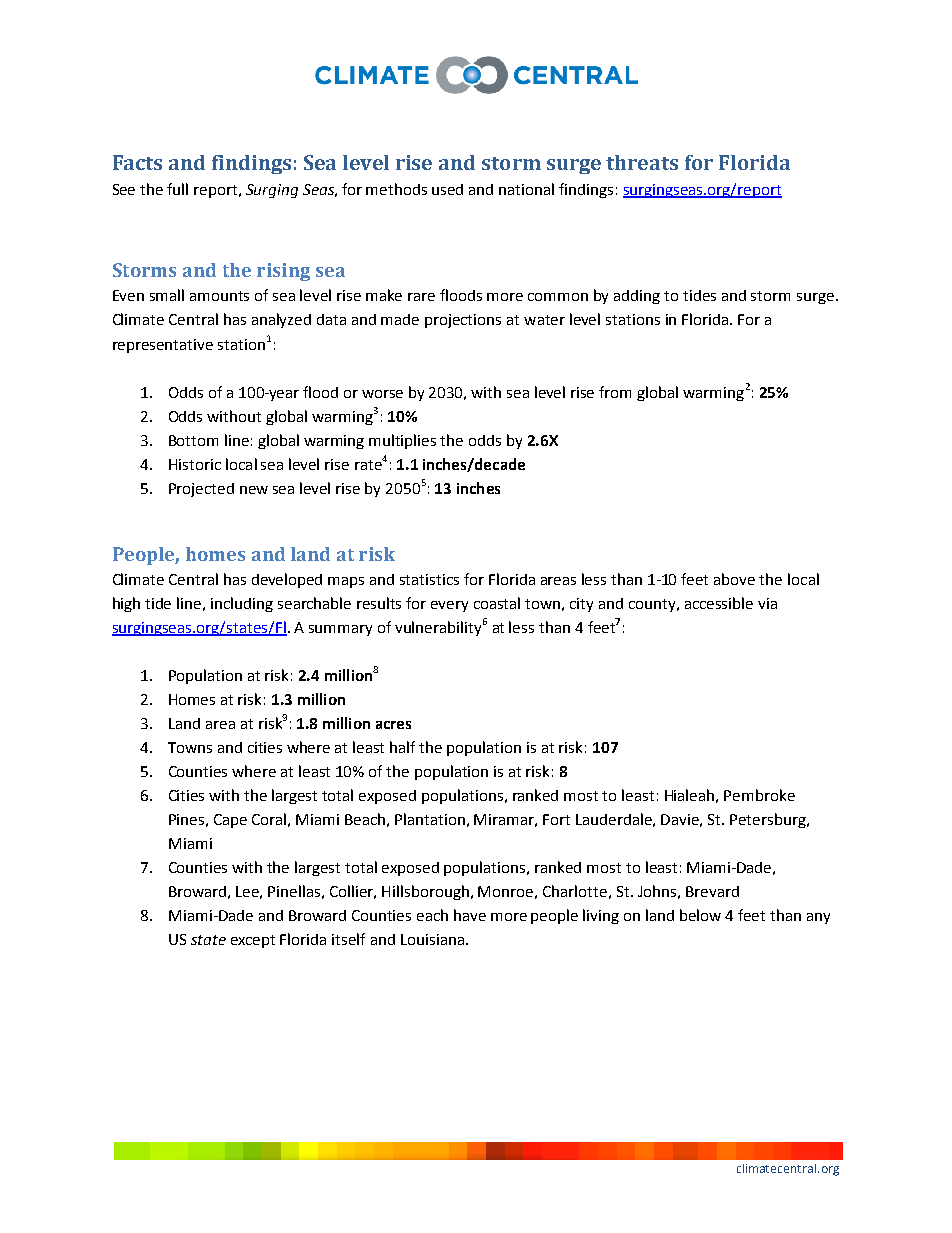 The width and height of the page is (952, 1233). Describe the element at coordinates (177, 189) in the page. I see `full` at that location.
